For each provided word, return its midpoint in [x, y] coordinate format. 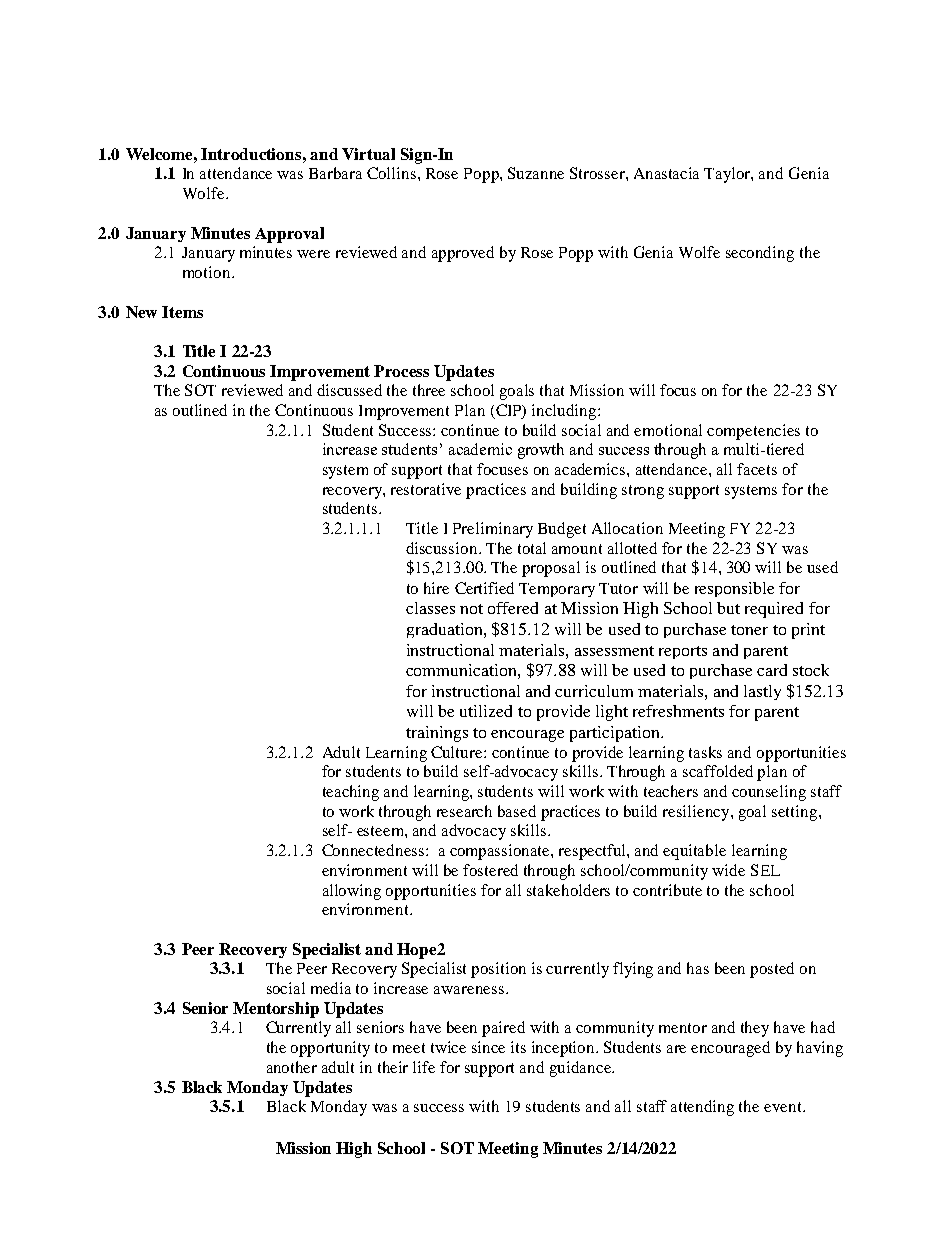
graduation [446, 630]
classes [430, 608]
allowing [352, 892]
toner [749, 630]
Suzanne [536, 173]
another [292, 1067]
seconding [760, 254]
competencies [753, 432]
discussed [349, 390]
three [429, 390]
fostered [490, 870]
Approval [289, 235]
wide [728, 870]
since [488, 1047]
